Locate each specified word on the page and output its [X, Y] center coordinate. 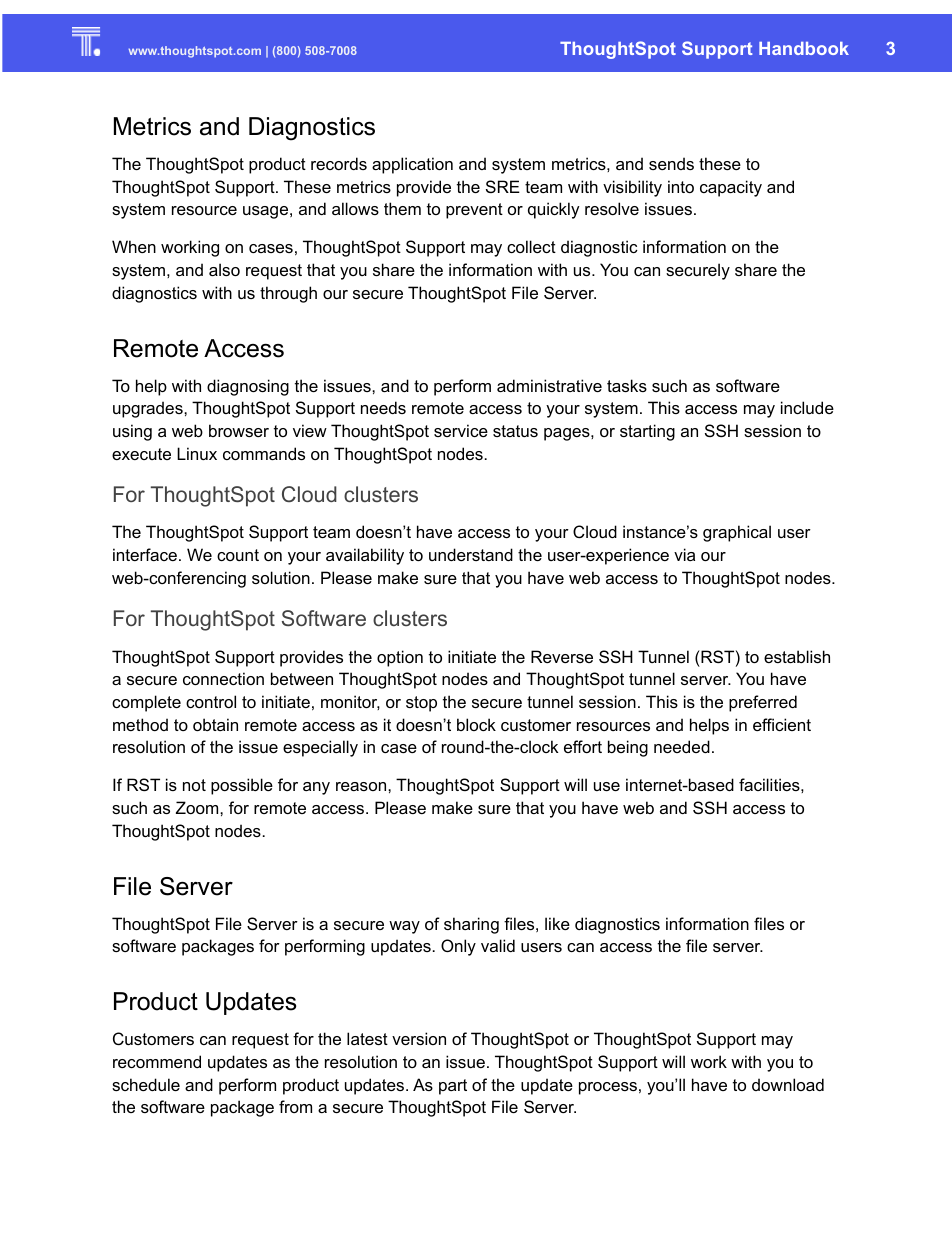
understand [471, 554]
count [238, 555]
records [339, 163]
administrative [549, 385]
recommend [157, 1061]
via [684, 554]
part [453, 1087]
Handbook [804, 48]
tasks [627, 385]
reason [362, 786]
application [412, 165]
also [224, 269]
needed [682, 746]
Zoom [198, 807]
